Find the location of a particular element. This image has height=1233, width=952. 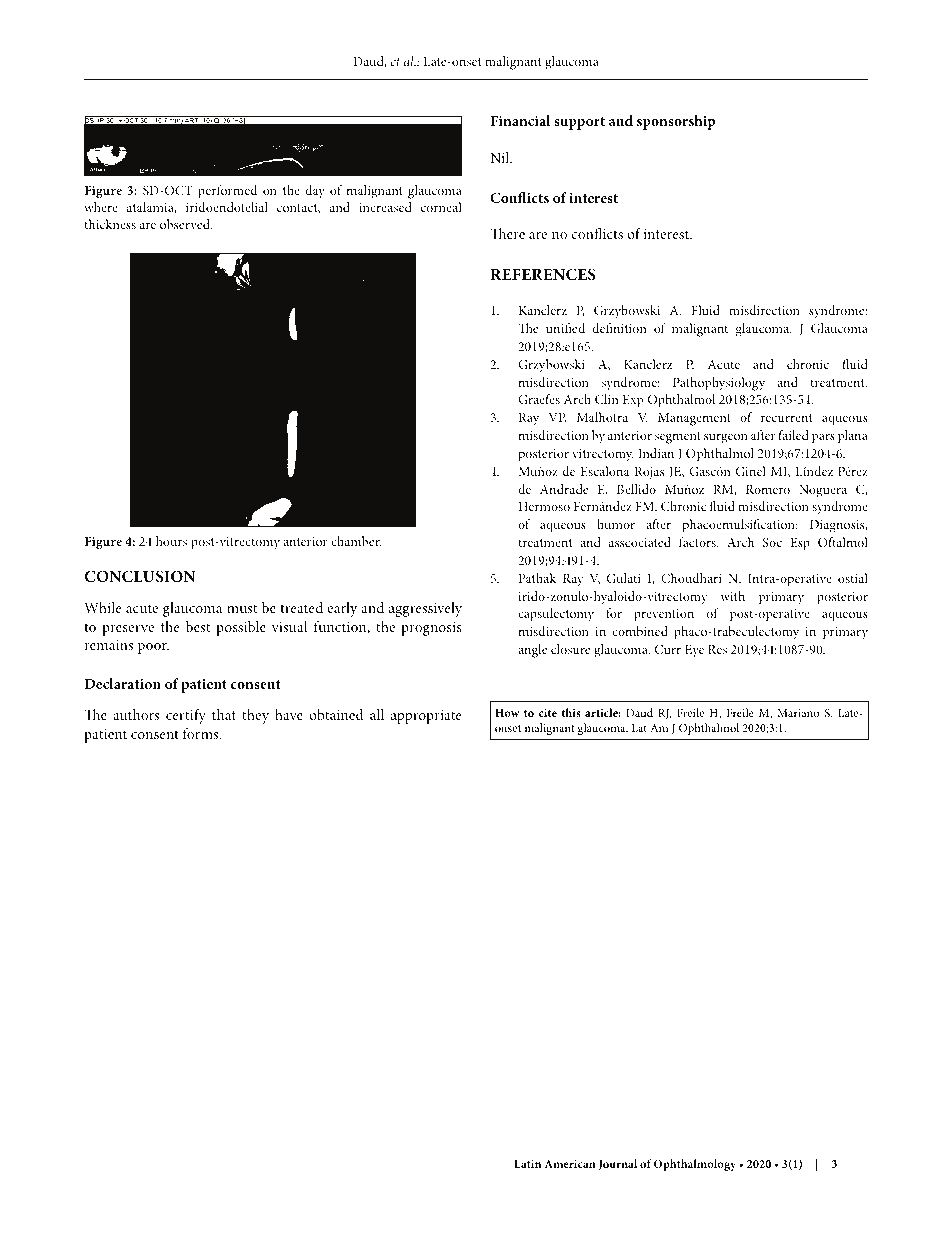

Latin is located at coordinates (527, 1164).
